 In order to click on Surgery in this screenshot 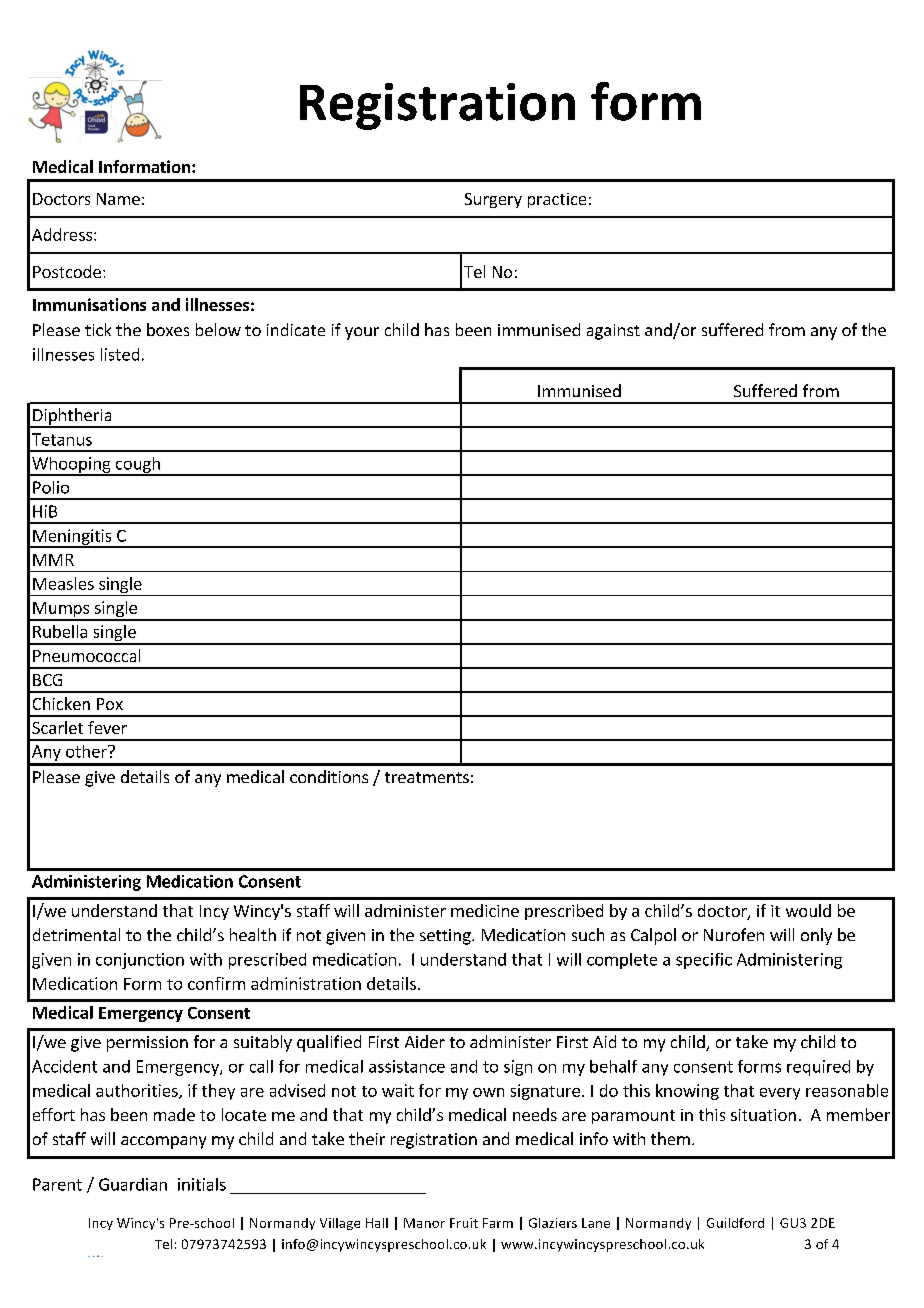, I will do `click(493, 200)`.
